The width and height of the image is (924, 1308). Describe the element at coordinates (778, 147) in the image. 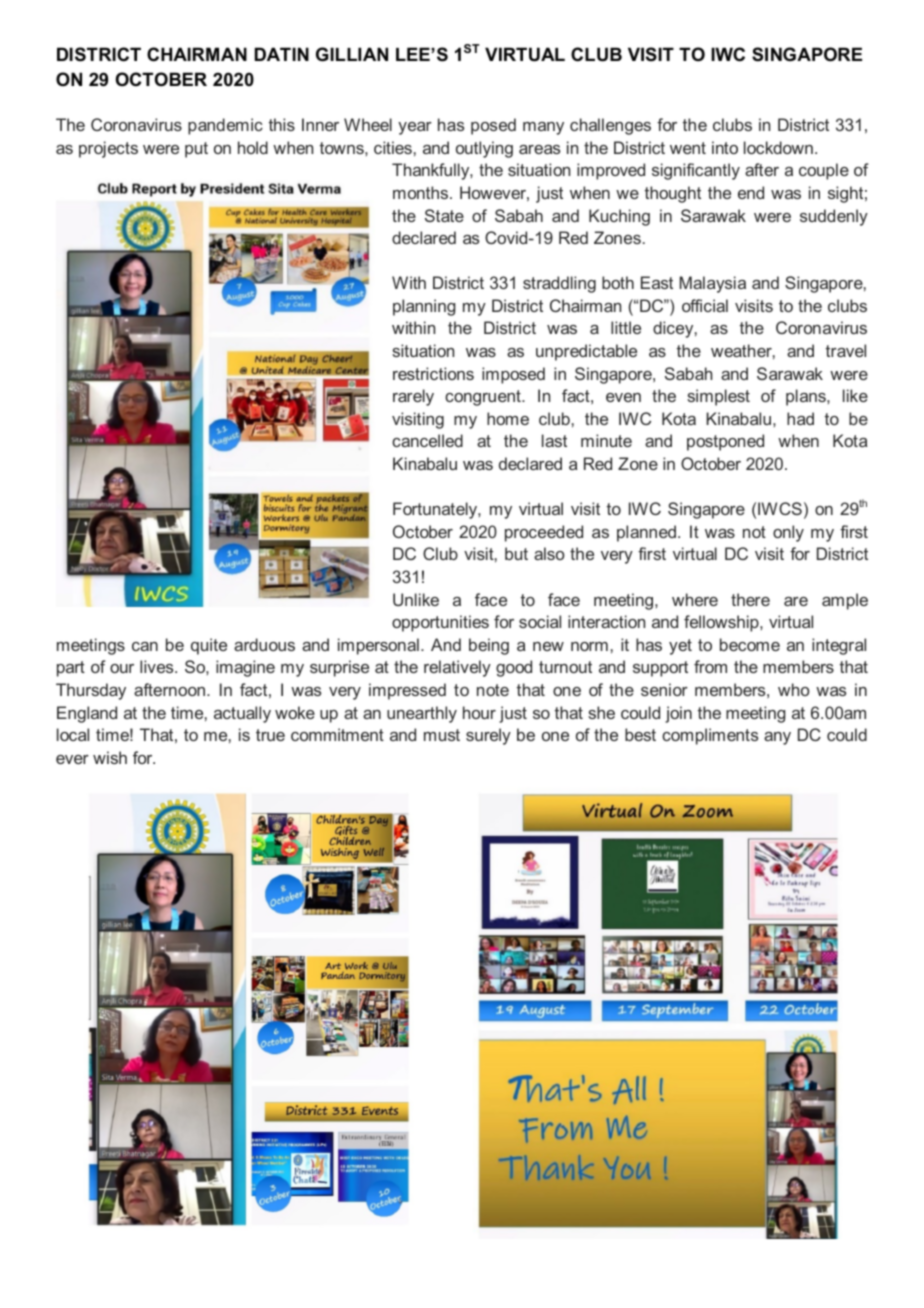

I see `lockdown` at that location.
